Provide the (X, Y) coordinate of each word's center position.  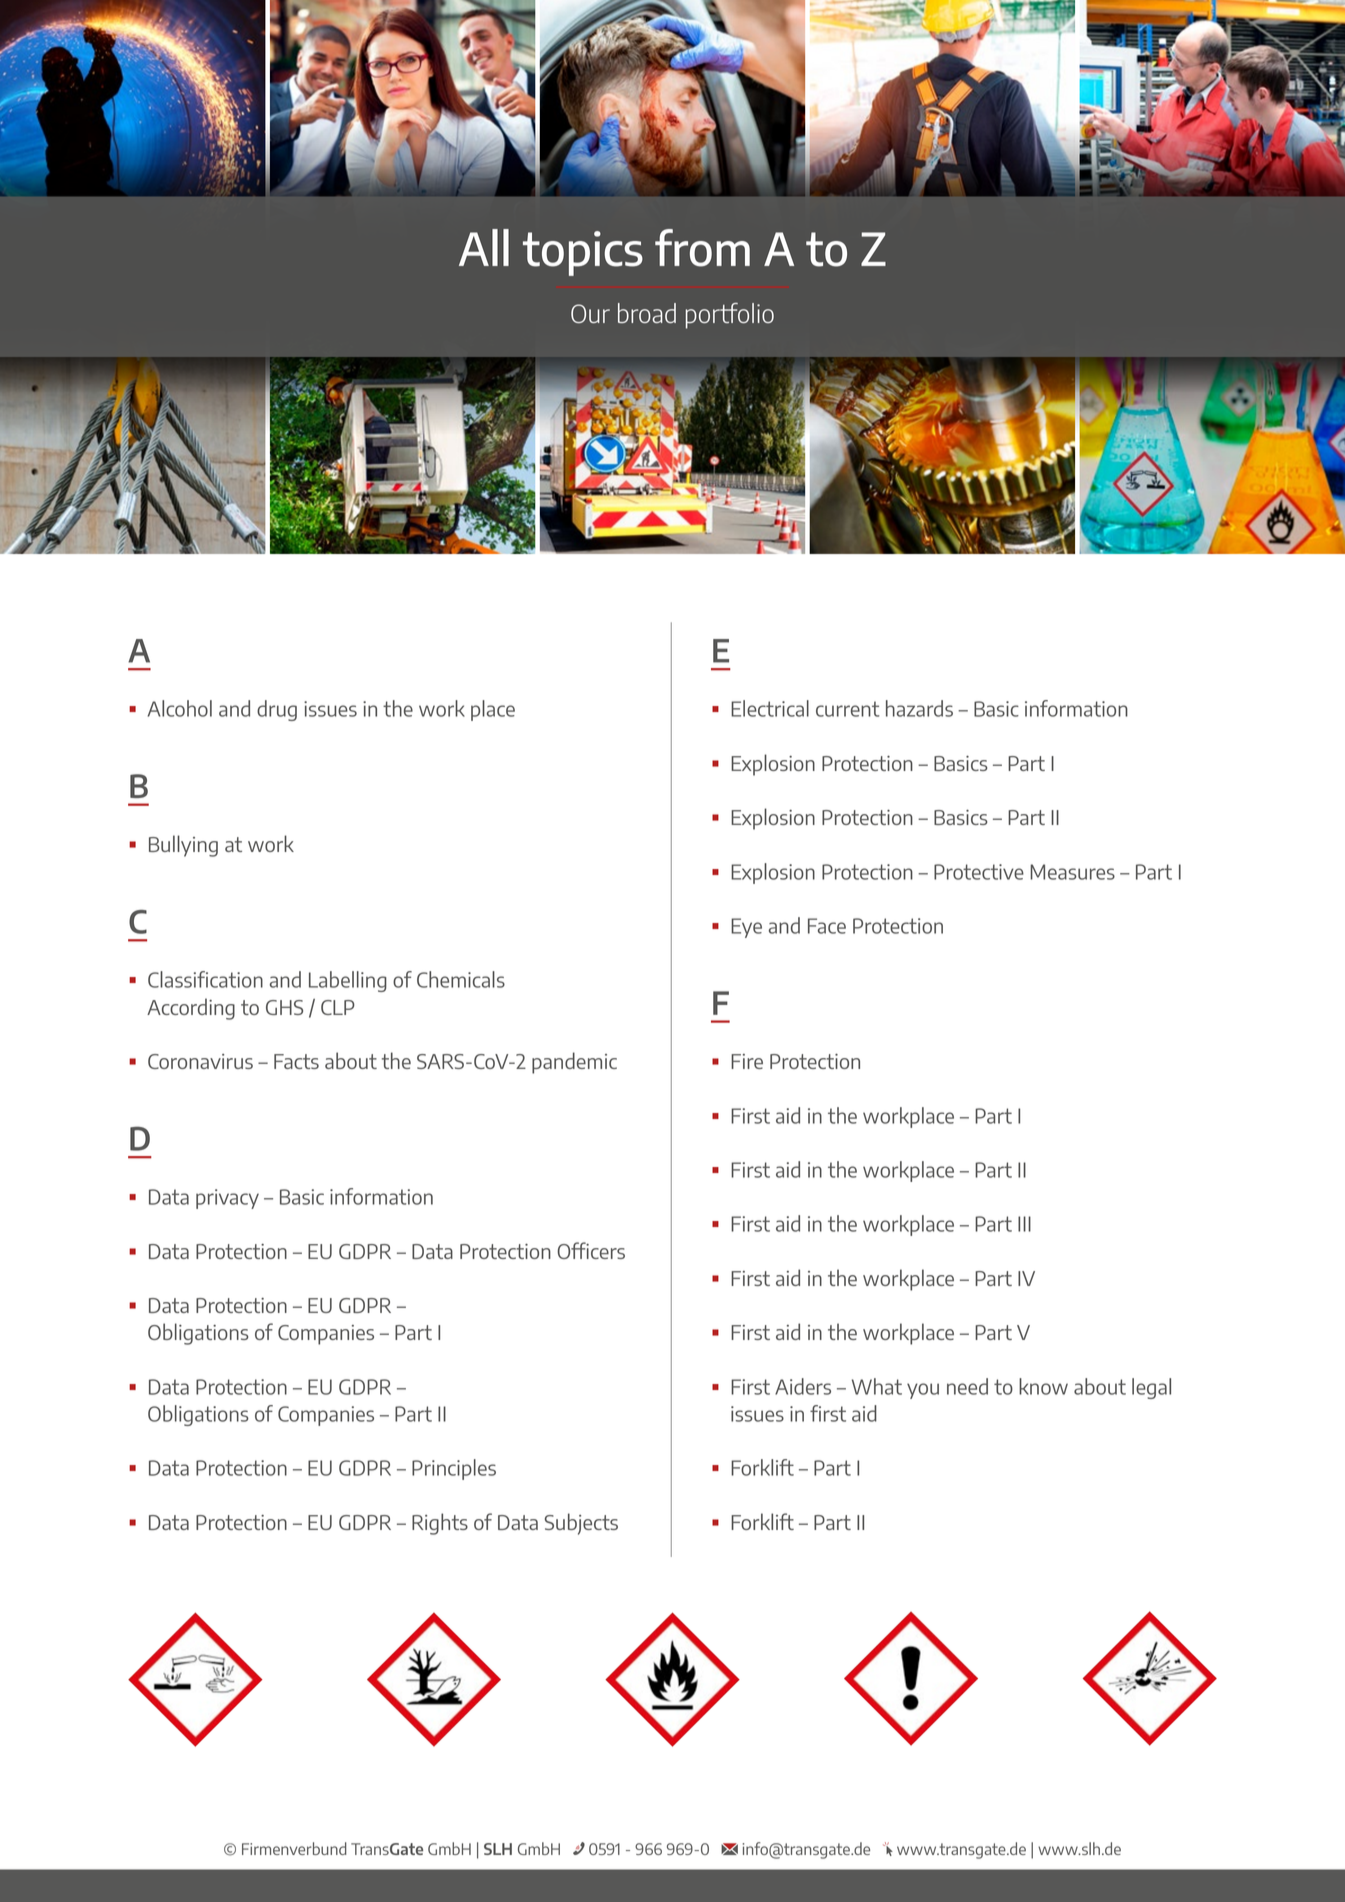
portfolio (730, 316)
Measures (1072, 872)
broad (647, 313)
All (484, 247)
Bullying (183, 846)
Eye (746, 928)
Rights (440, 1524)
